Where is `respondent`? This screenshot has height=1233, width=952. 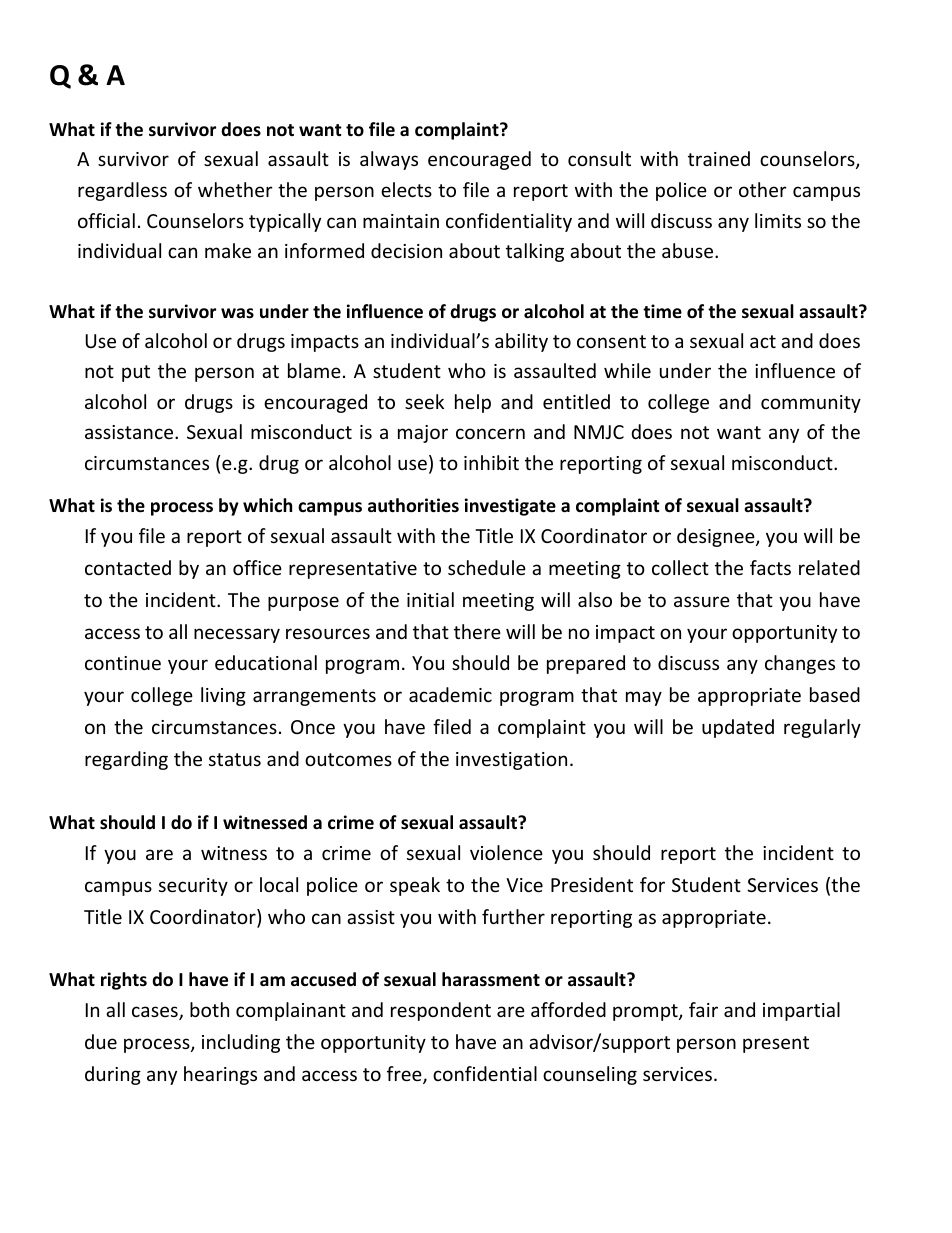
respondent is located at coordinates (441, 1011).
